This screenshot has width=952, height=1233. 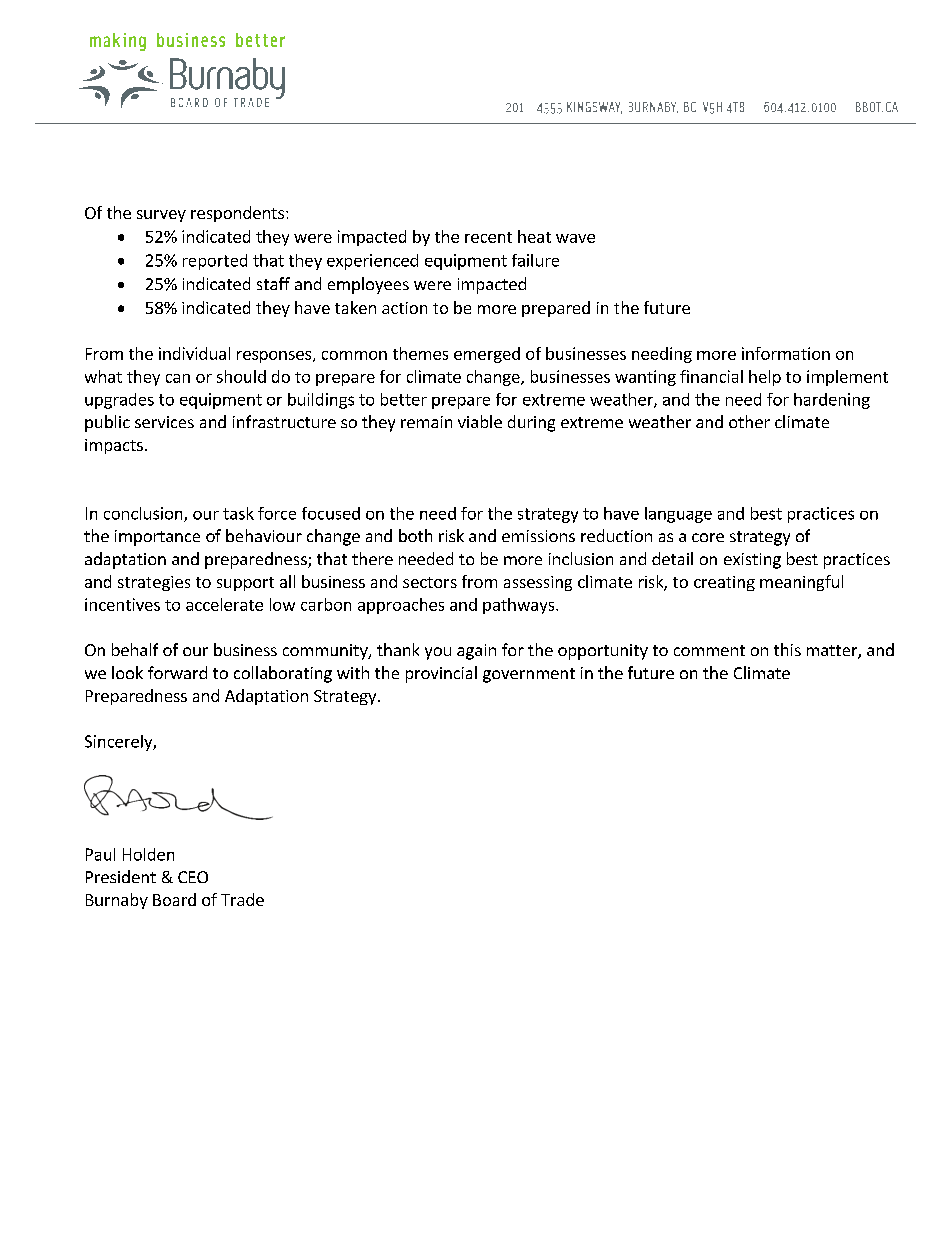 I want to click on Trade, so click(x=242, y=899).
